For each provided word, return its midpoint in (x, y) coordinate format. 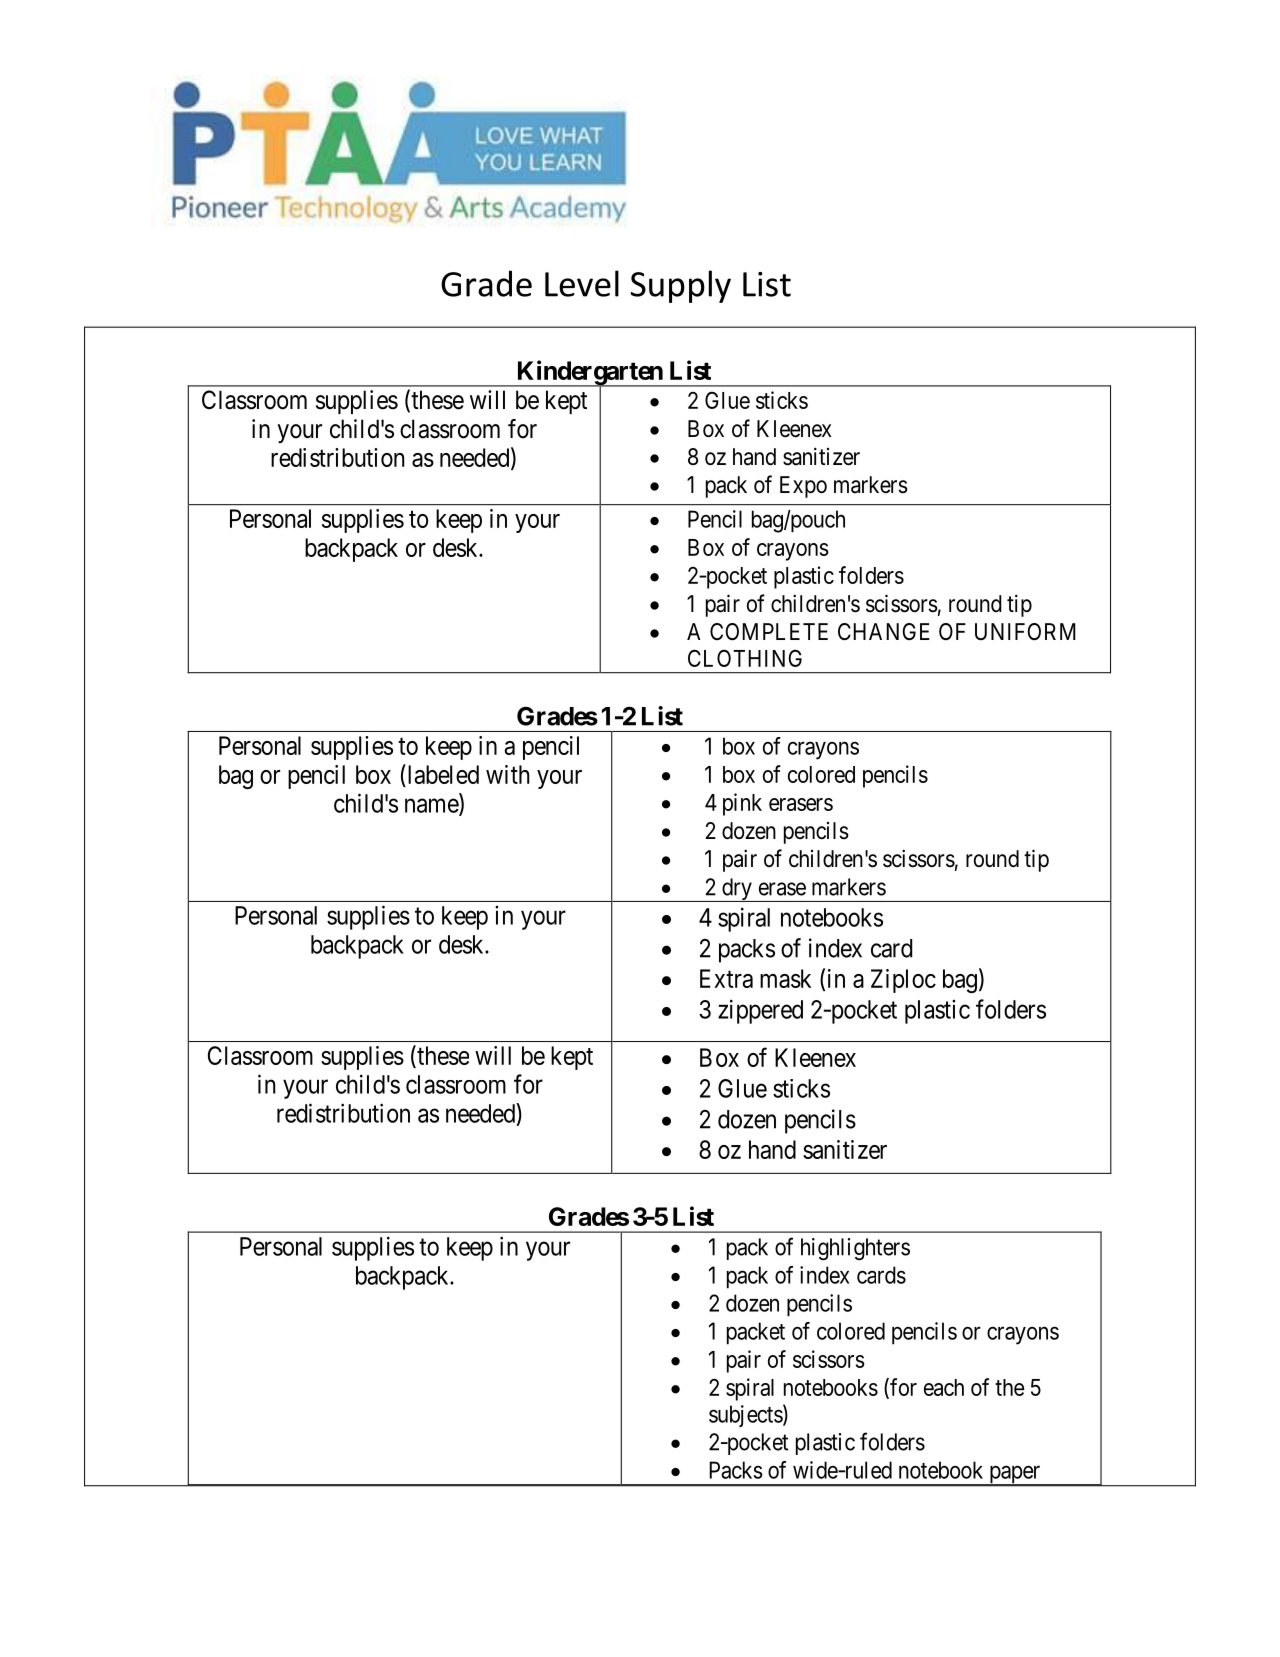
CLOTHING (745, 658)
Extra (726, 978)
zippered (760, 1011)
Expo (803, 487)
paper (1015, 1475)
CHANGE (884, 631)
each (944, 1387)
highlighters (855, 1249)
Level (582, 283)
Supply (681, 286)
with (508, 774)
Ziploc (903, 981)
